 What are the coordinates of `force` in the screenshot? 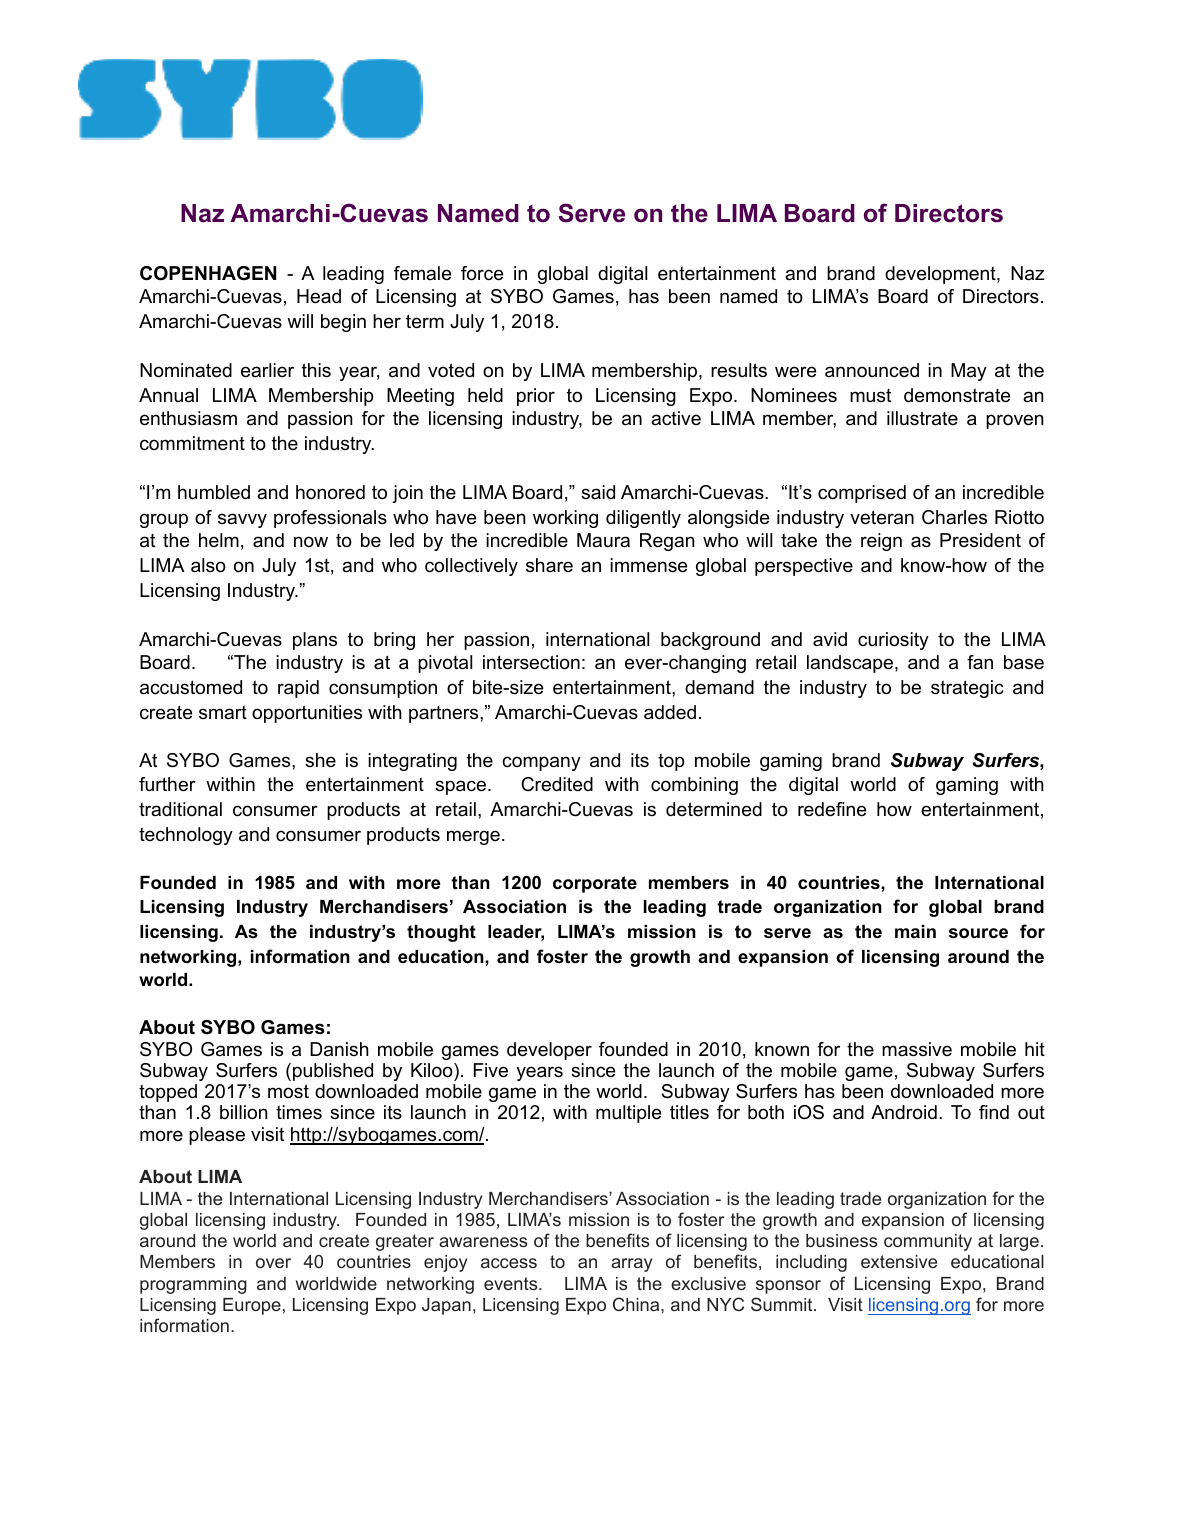 It's located at (482, 273).
